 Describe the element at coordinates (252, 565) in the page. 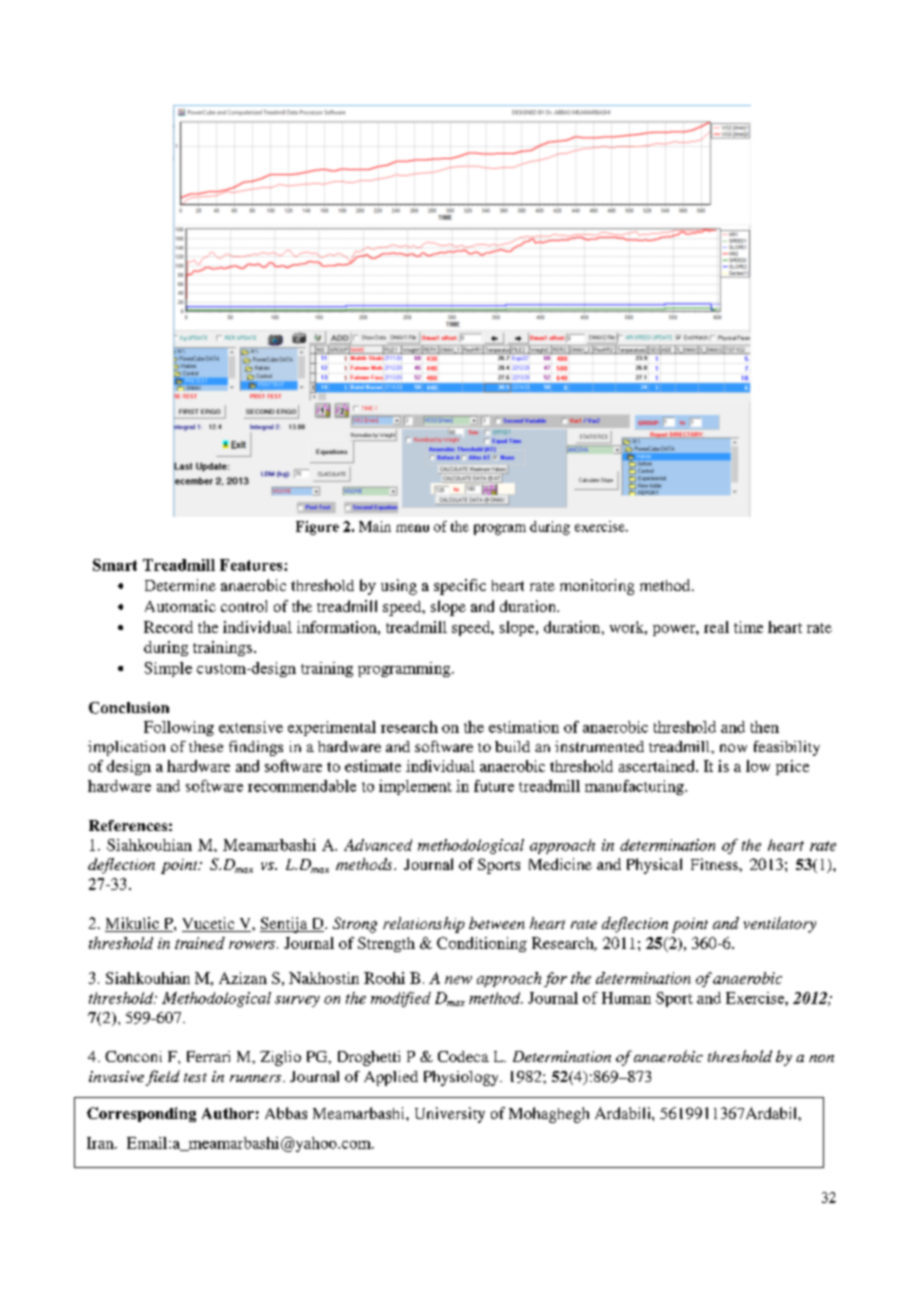

I see `Features` at that location.
